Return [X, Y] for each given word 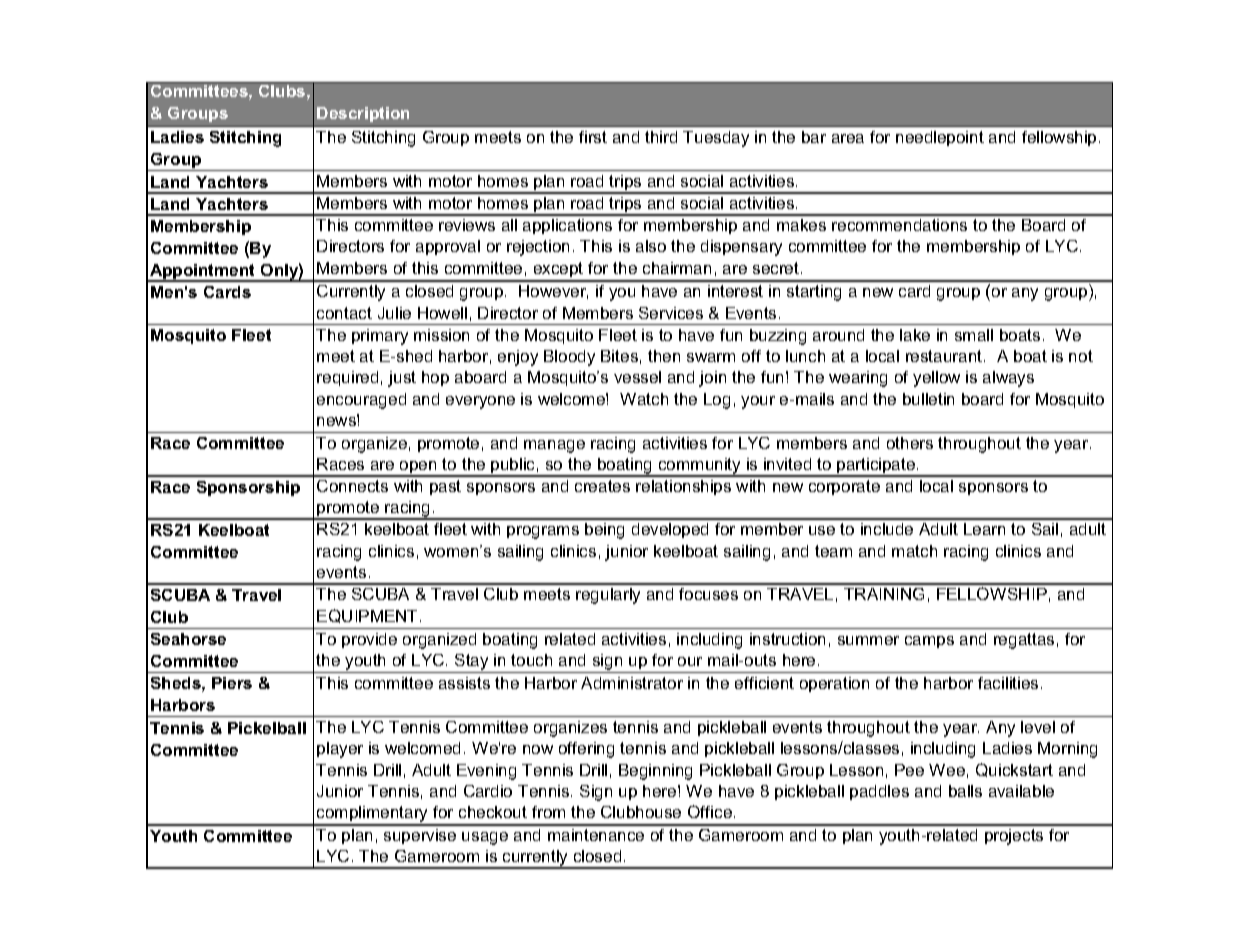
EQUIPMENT [369, 616]
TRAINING [884, 594]
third [661, 137]
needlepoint [940, 138]
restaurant [945, 356]
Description [363, 114]
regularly [608, 596]
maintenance [596, 835]
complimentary [373, 815]
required [347, 378]
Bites [619, 356]
